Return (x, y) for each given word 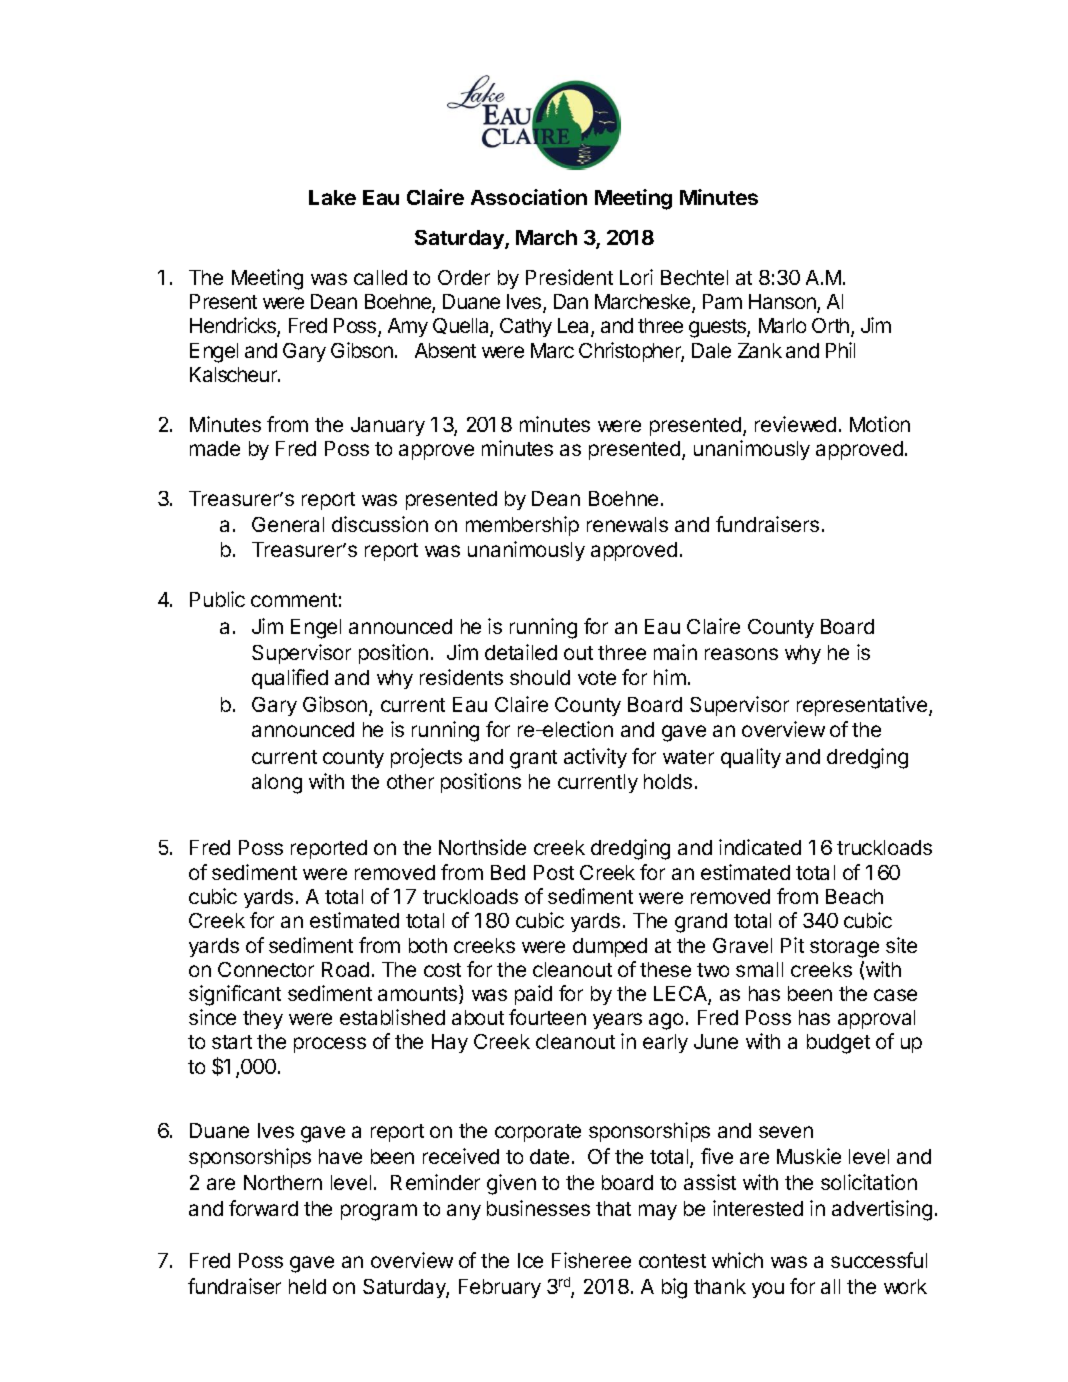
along (277, 784)
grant (533, 759)
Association (529, 197)
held (307, 1286)
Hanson (783, 303)
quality (751, 758)
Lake (332, 197)
